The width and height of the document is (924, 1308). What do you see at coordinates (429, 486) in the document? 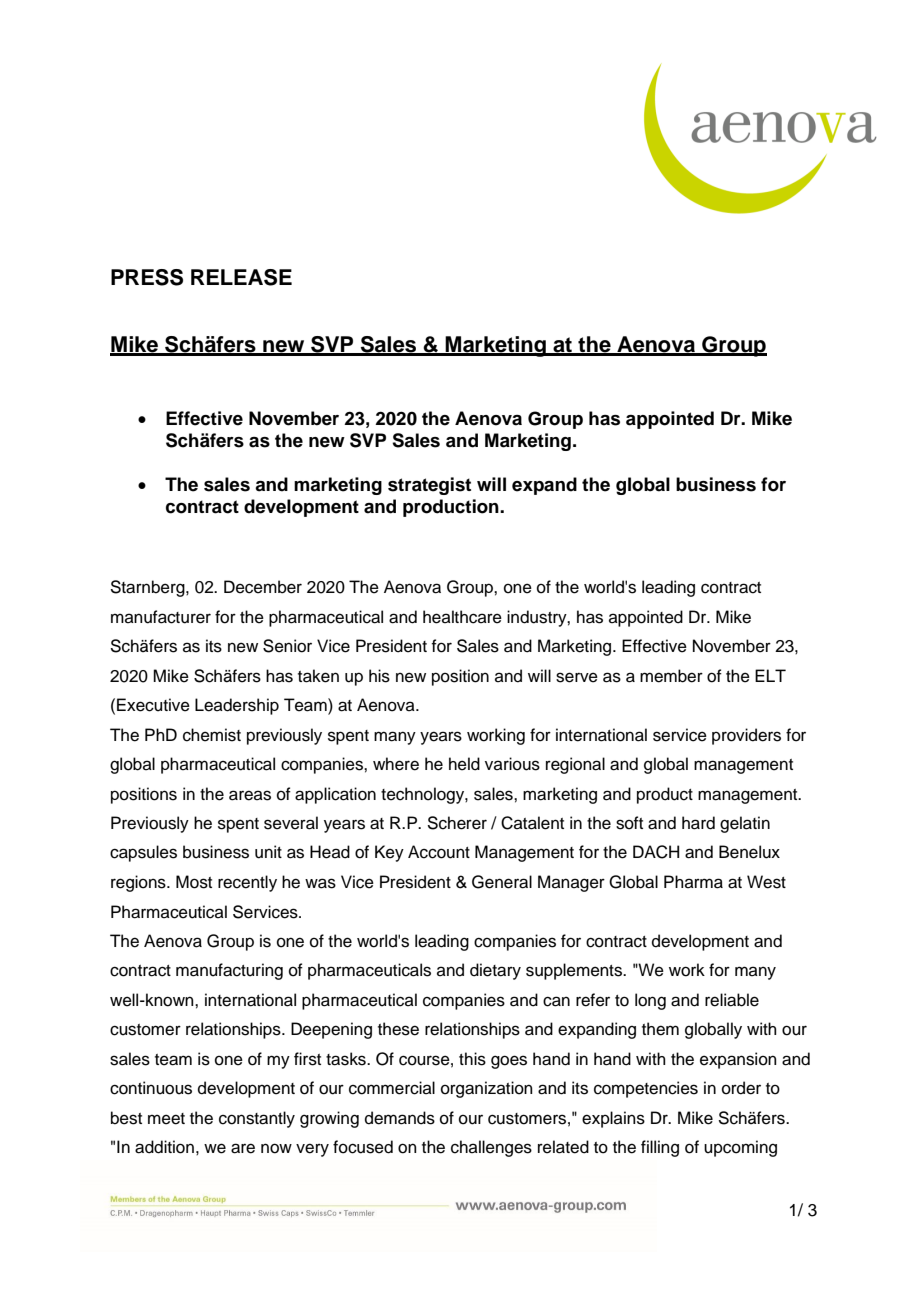
I see `strategist` at bounding box center [429, 486].
